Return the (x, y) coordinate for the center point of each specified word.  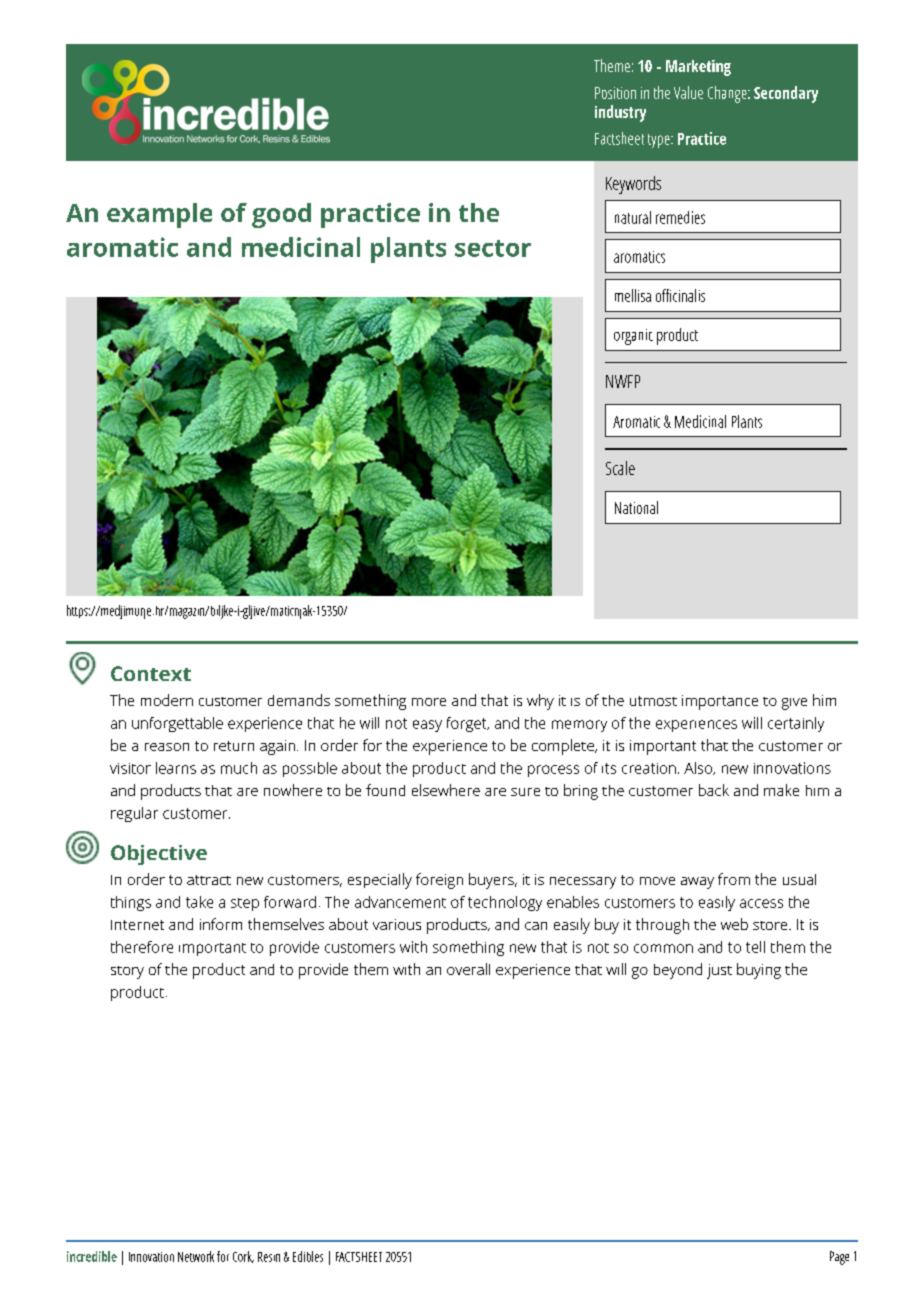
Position (615, 93)
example (159, 215)
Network (196, 1256)
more (429, 702)
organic (633, 337)
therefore (142, 947)
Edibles (308, 1256)
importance (720, 702)
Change (728, 94)
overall (468, 969)
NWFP (623, 381)
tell (755, 947)
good (281, 215)
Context (151, 673)
